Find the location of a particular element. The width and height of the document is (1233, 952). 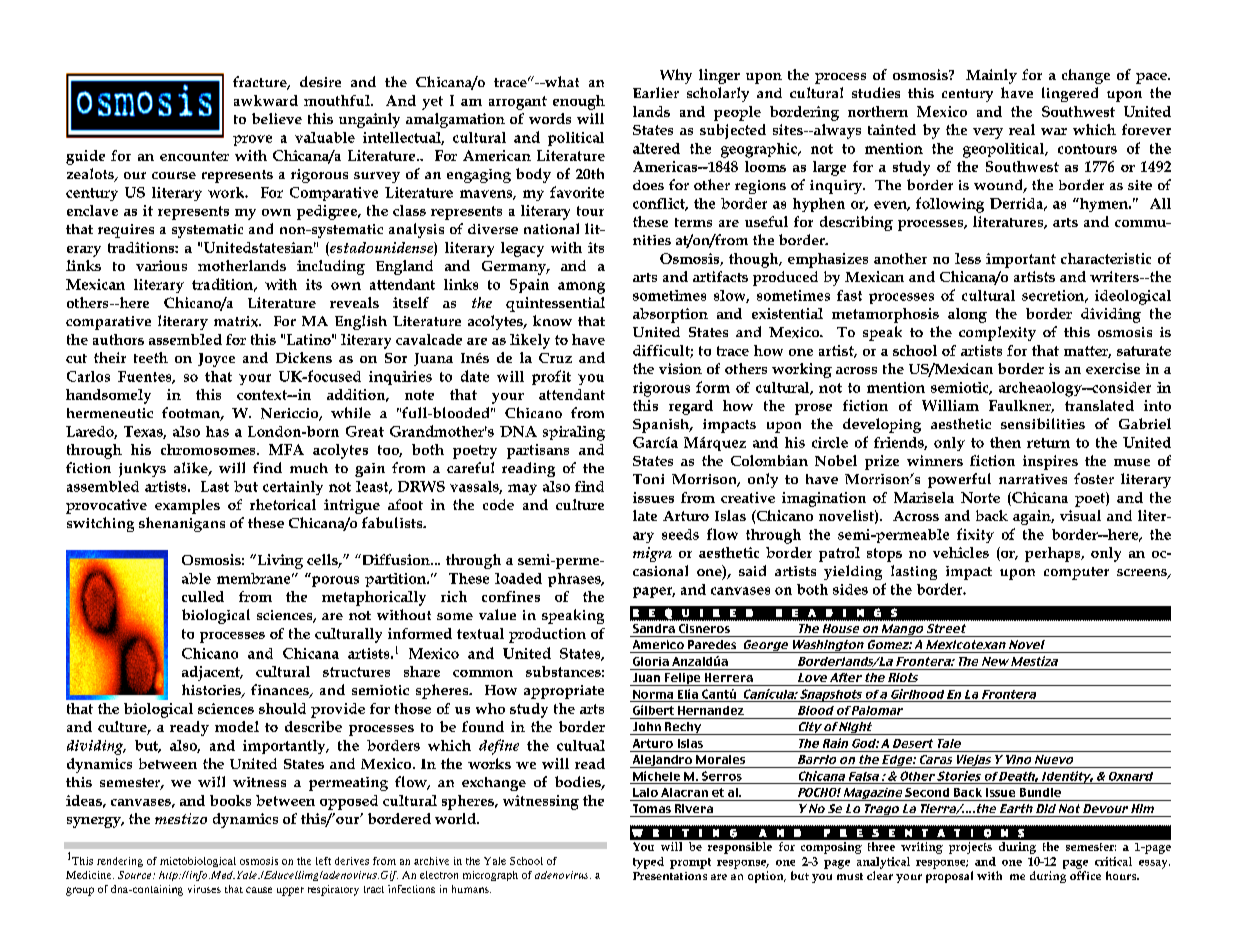

culled is located at coordinates (203, 596).
